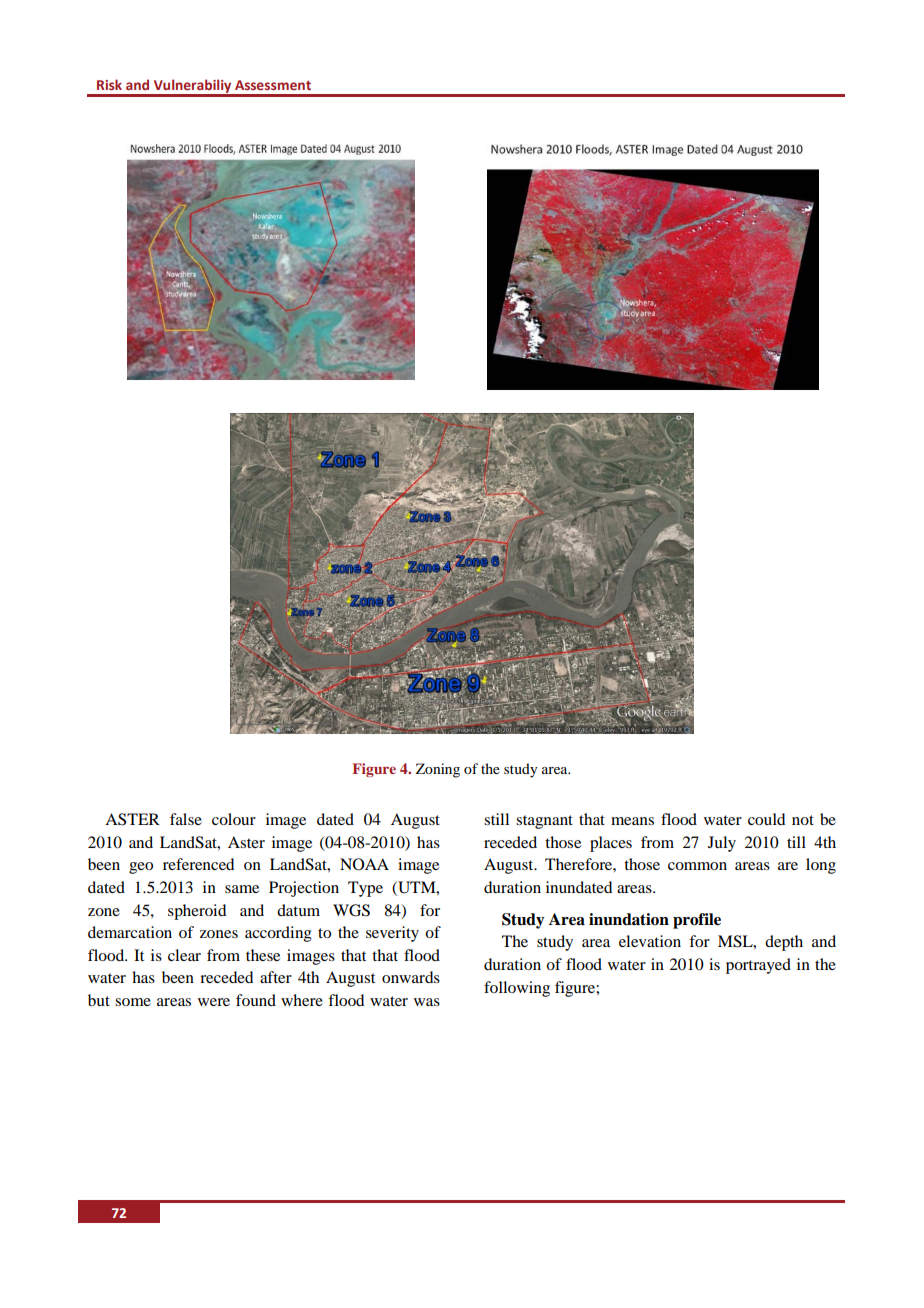 The image size is (924, 1308). Describe the element at coordinates (109, 84) in the screenshot. I see `Risk` at that location.
